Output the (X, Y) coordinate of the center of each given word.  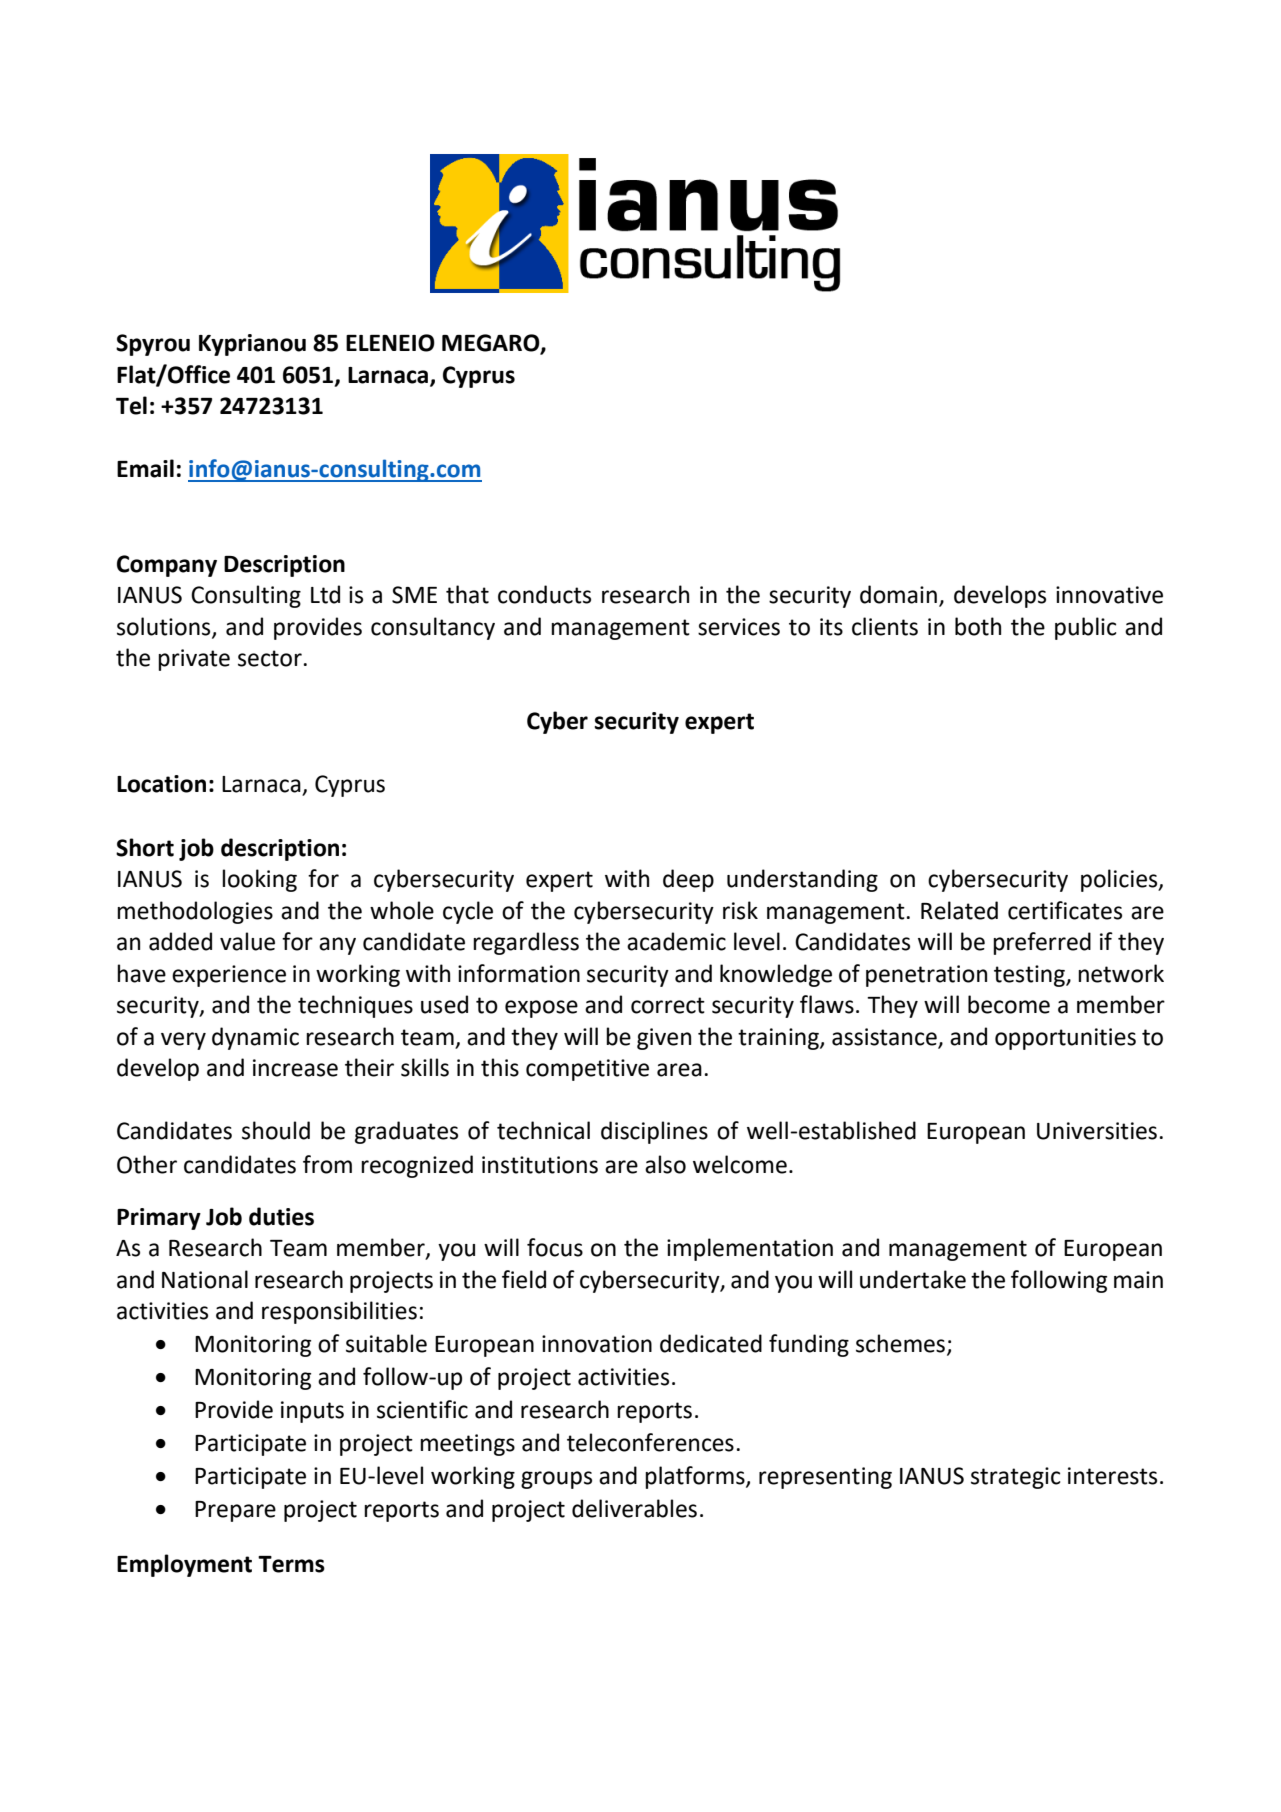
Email (145, 468)
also (665, 1164)
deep (688, 880)
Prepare (235, 1511)
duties (281, 1216)
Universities (1097, 1131)
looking (259, 880)
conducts (544, 594)
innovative (1109, 595)
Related (959, 910)
